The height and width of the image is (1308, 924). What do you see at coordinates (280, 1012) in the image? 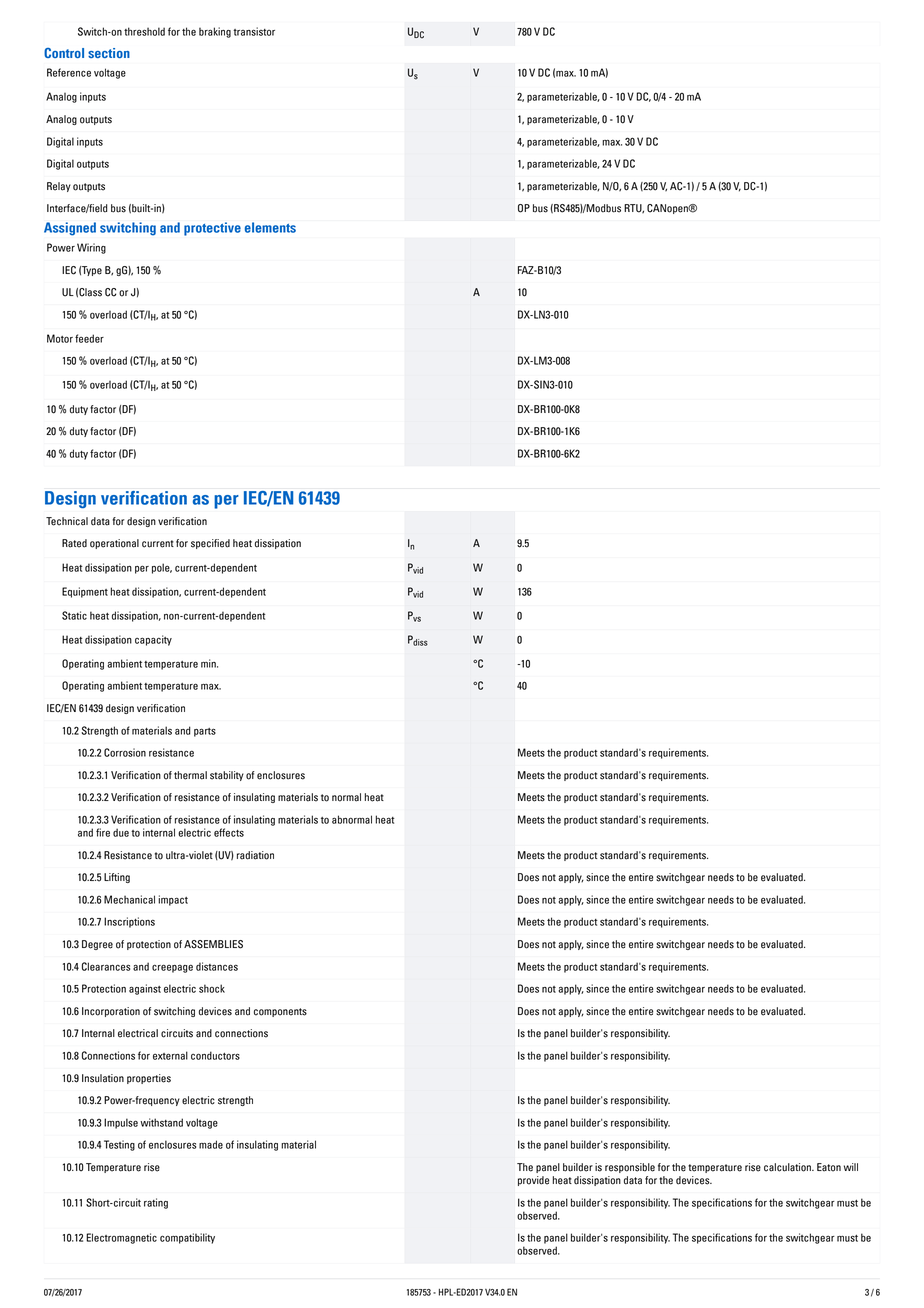
I see `components` at bounding box center [280, 1012].
